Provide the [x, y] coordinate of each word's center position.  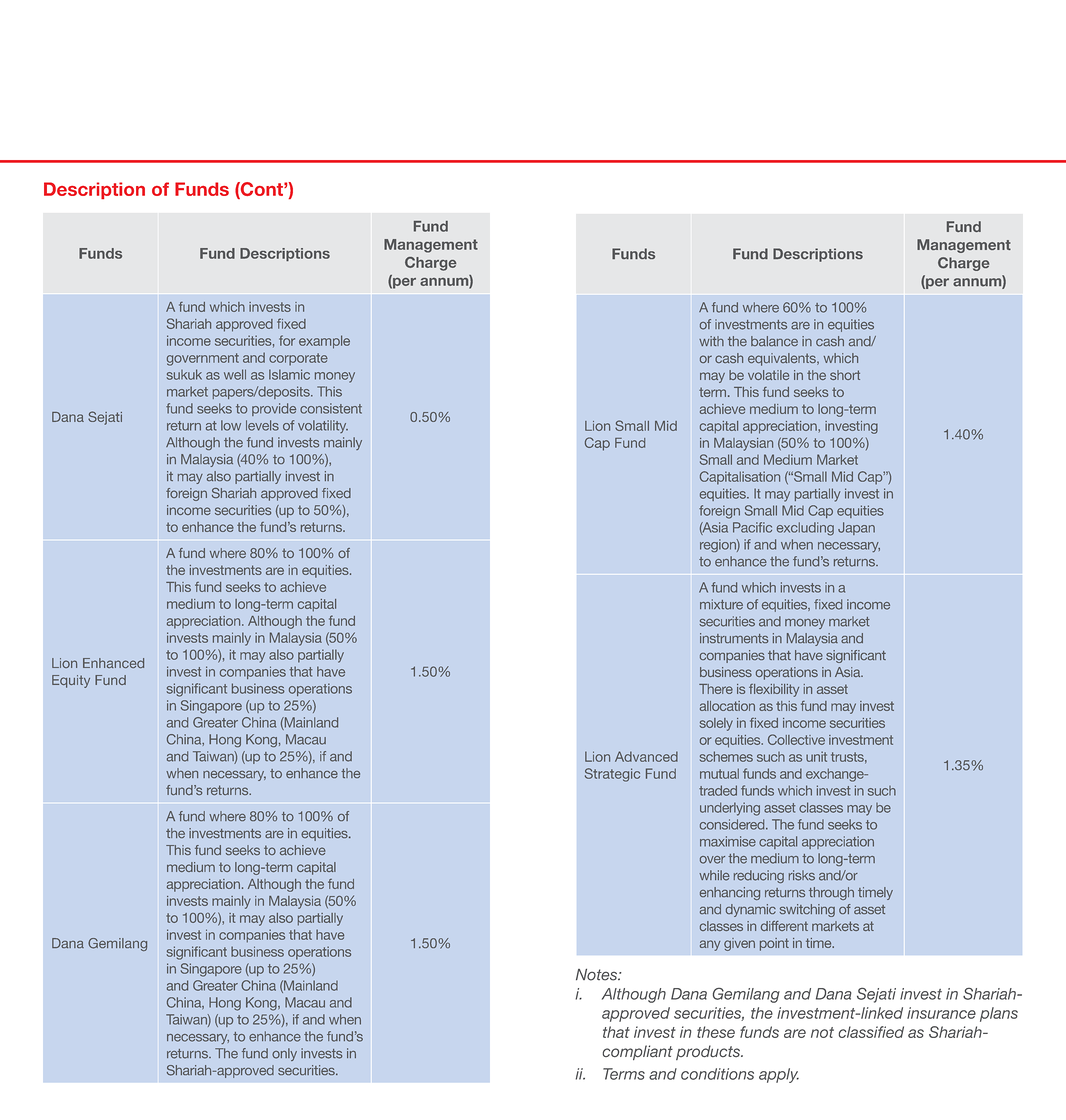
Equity [71, 681]
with [711, 341]
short [845, 375]
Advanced [646, 756]
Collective [796, 739]
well [235, 374]
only [284, 1054]
